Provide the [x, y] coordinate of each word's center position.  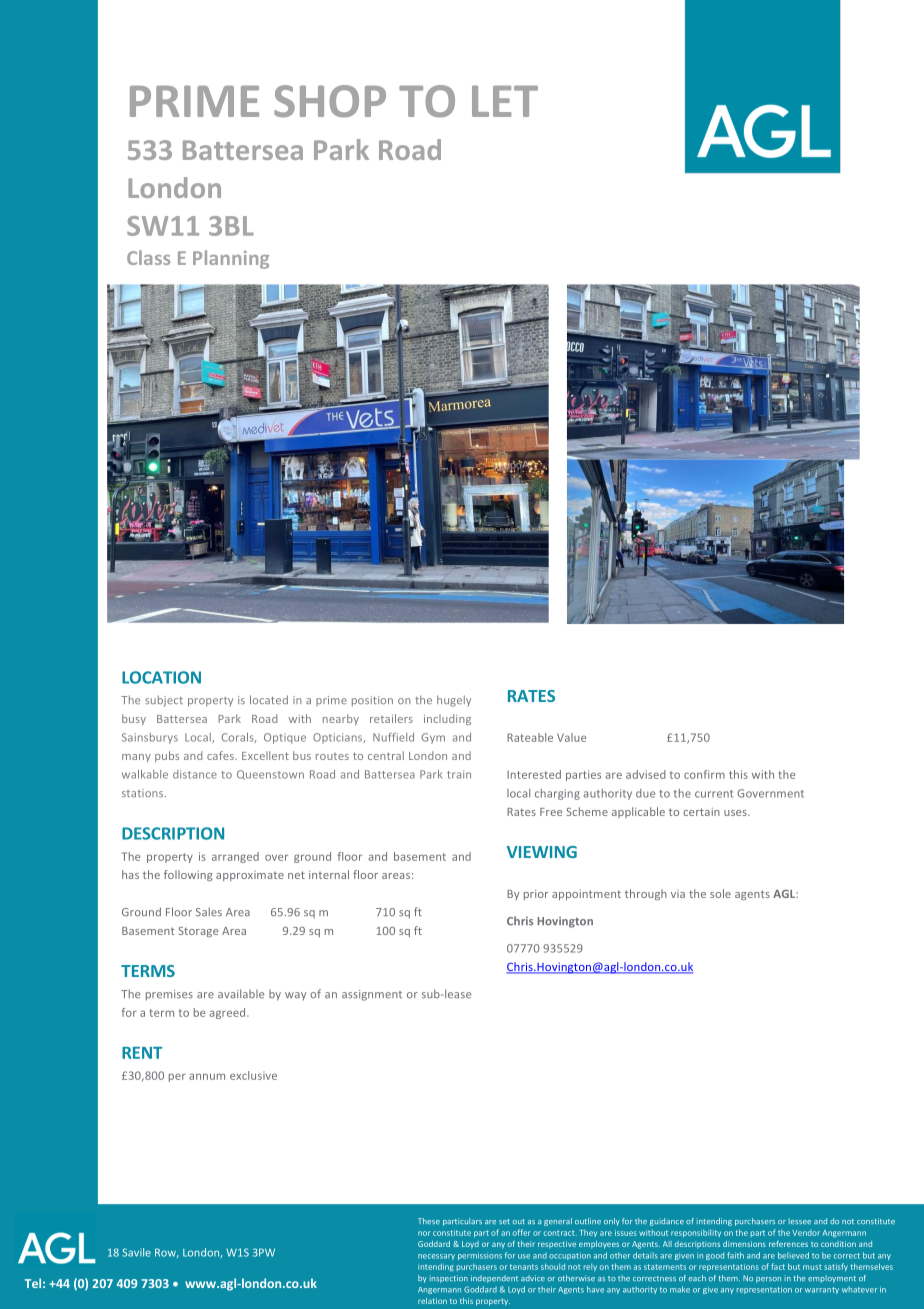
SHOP [330, 101]
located [269, 699]
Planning [231, 259]
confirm [704, 774]
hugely [454, 701]
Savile [136, 1252]
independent [494, 1279]
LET [505, 101]
